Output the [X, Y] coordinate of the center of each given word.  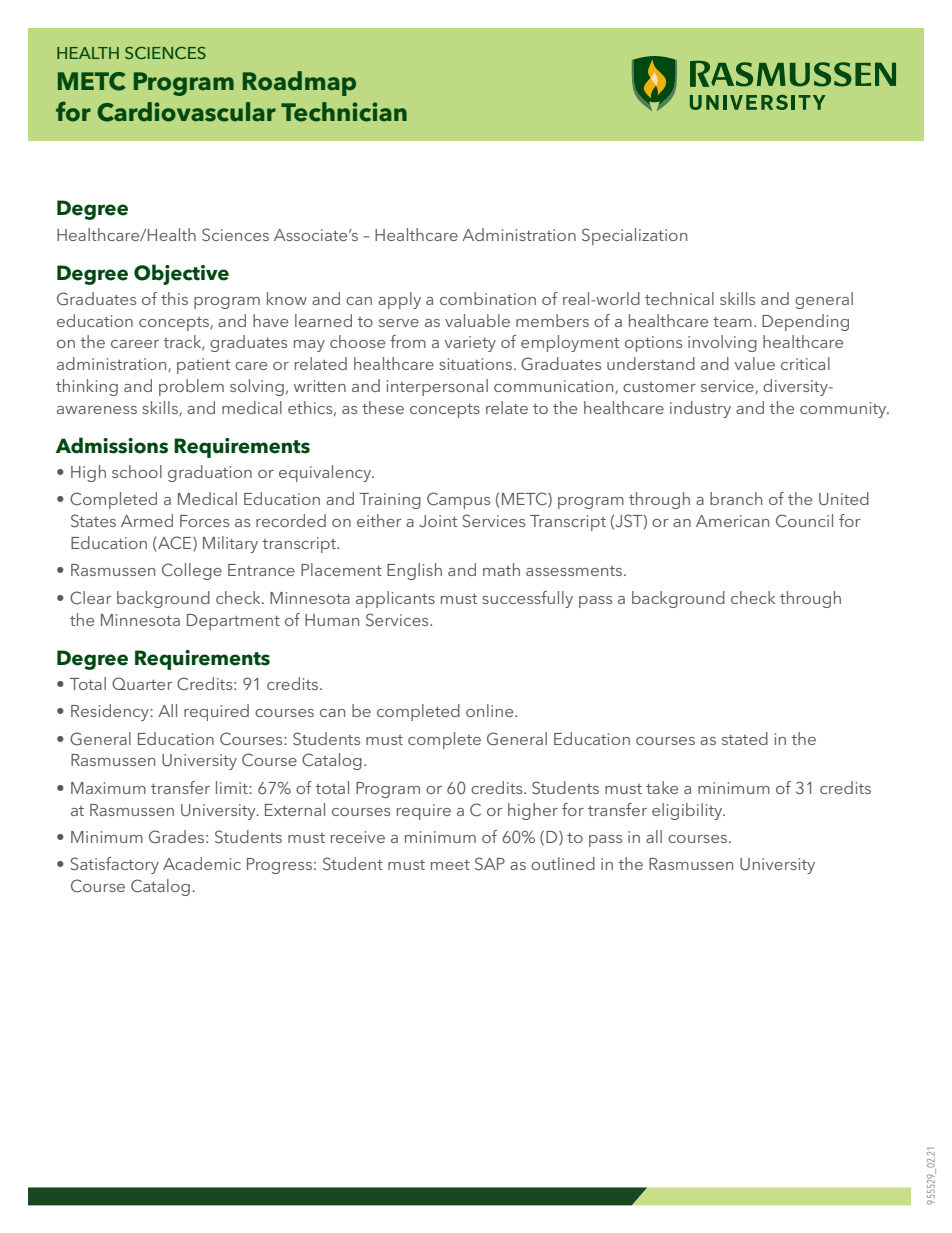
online [491, 710]
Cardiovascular [186, 112]
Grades [176, 837]
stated [745, 738]
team [732, 322]
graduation [210, 473]
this [174, 298]
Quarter [142, 683]
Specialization [634, 236]
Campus [458, 500]
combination [488, 298]
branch [736, 498]
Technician [344, 112]
